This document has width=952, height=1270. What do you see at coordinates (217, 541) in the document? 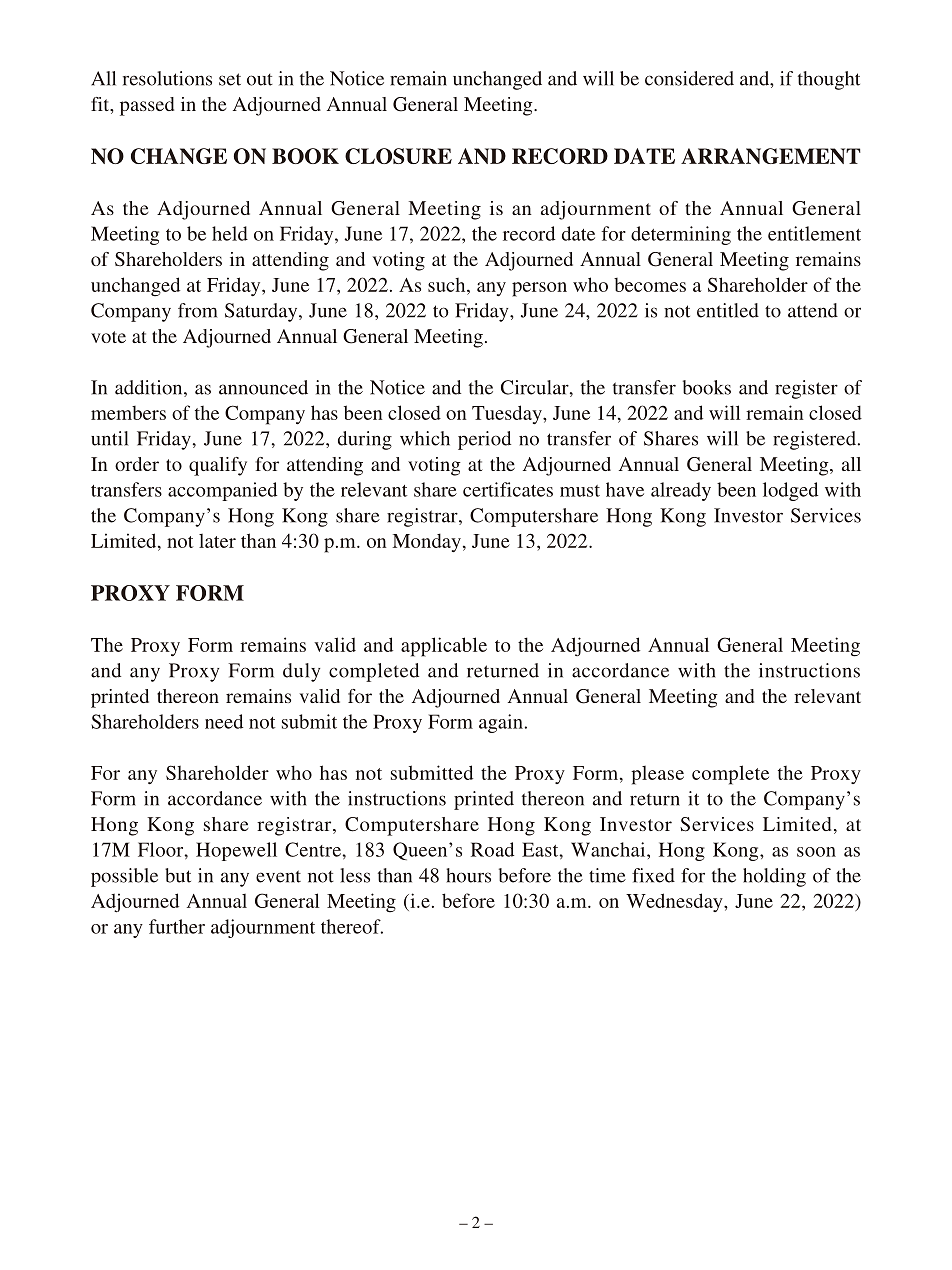
I see `later` at bounding box center [217, 541].
